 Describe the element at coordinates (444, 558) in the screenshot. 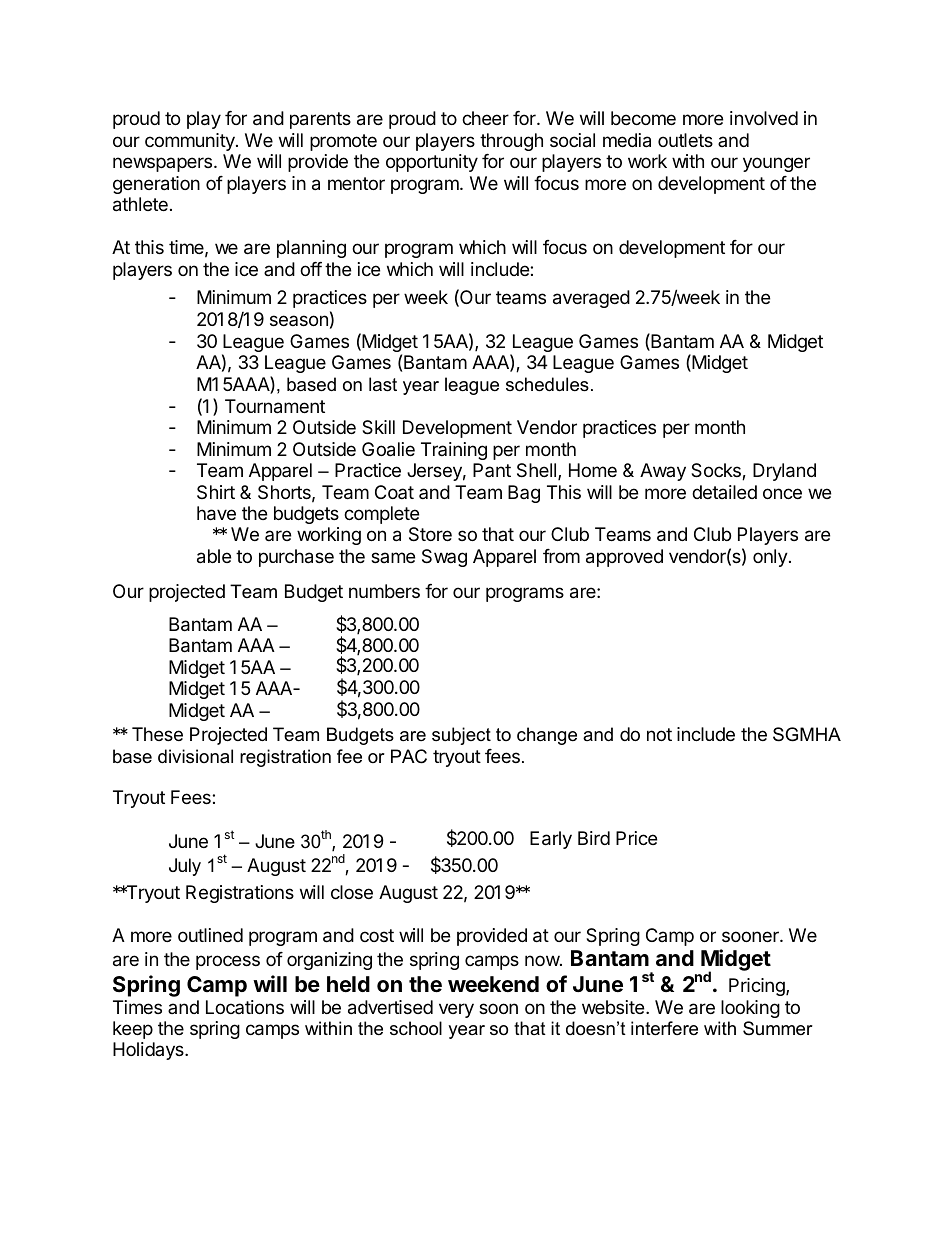

I see `Swag` at that location.
